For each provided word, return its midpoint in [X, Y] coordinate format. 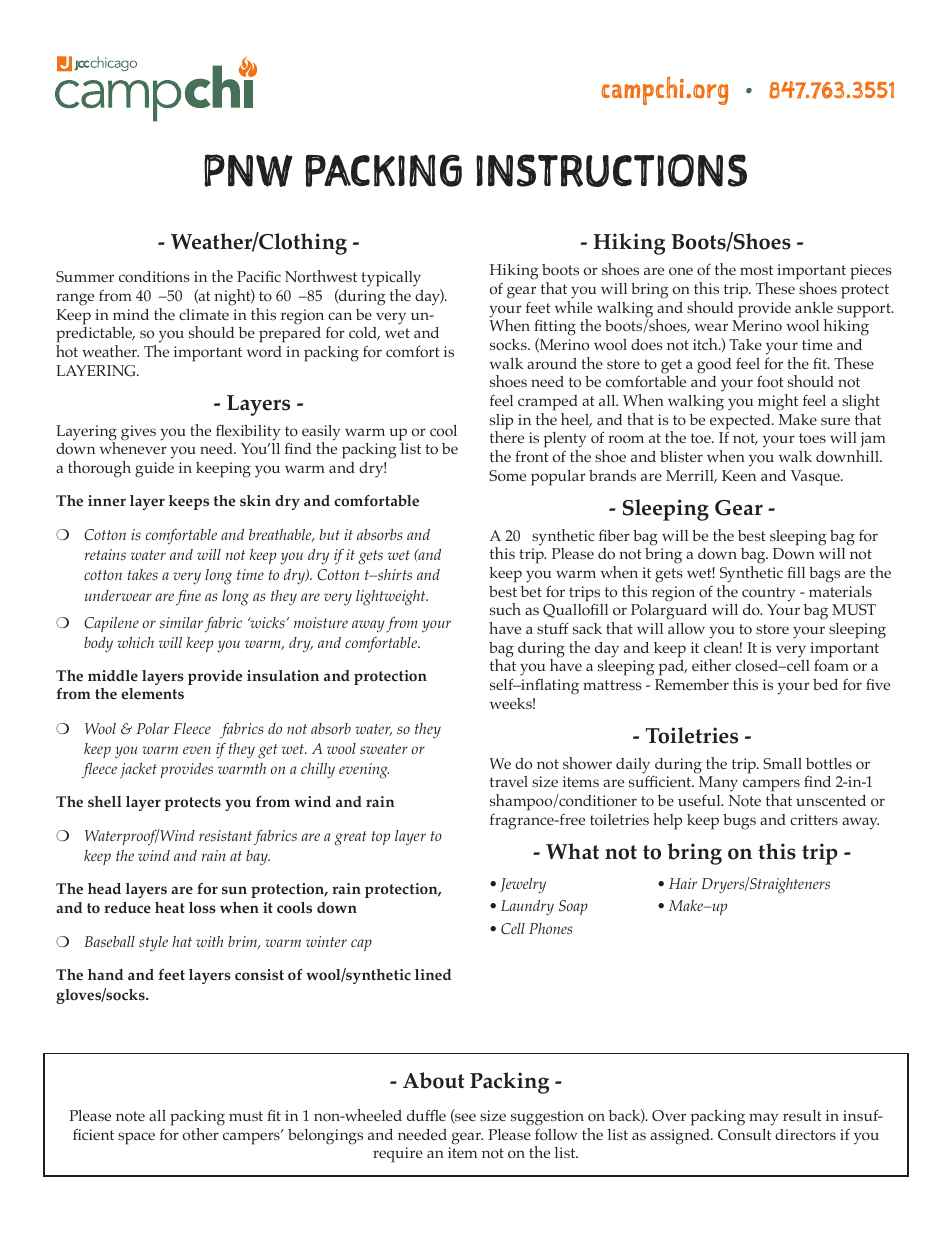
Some [507, 476]
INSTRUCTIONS [611, 170]
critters [814, 819]
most [756, 270]
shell [105, 802]
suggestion [547, 1118]
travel [509, 781]
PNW [248, 170]
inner [107, 501]
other [202, 1132]
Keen [739, 475]
